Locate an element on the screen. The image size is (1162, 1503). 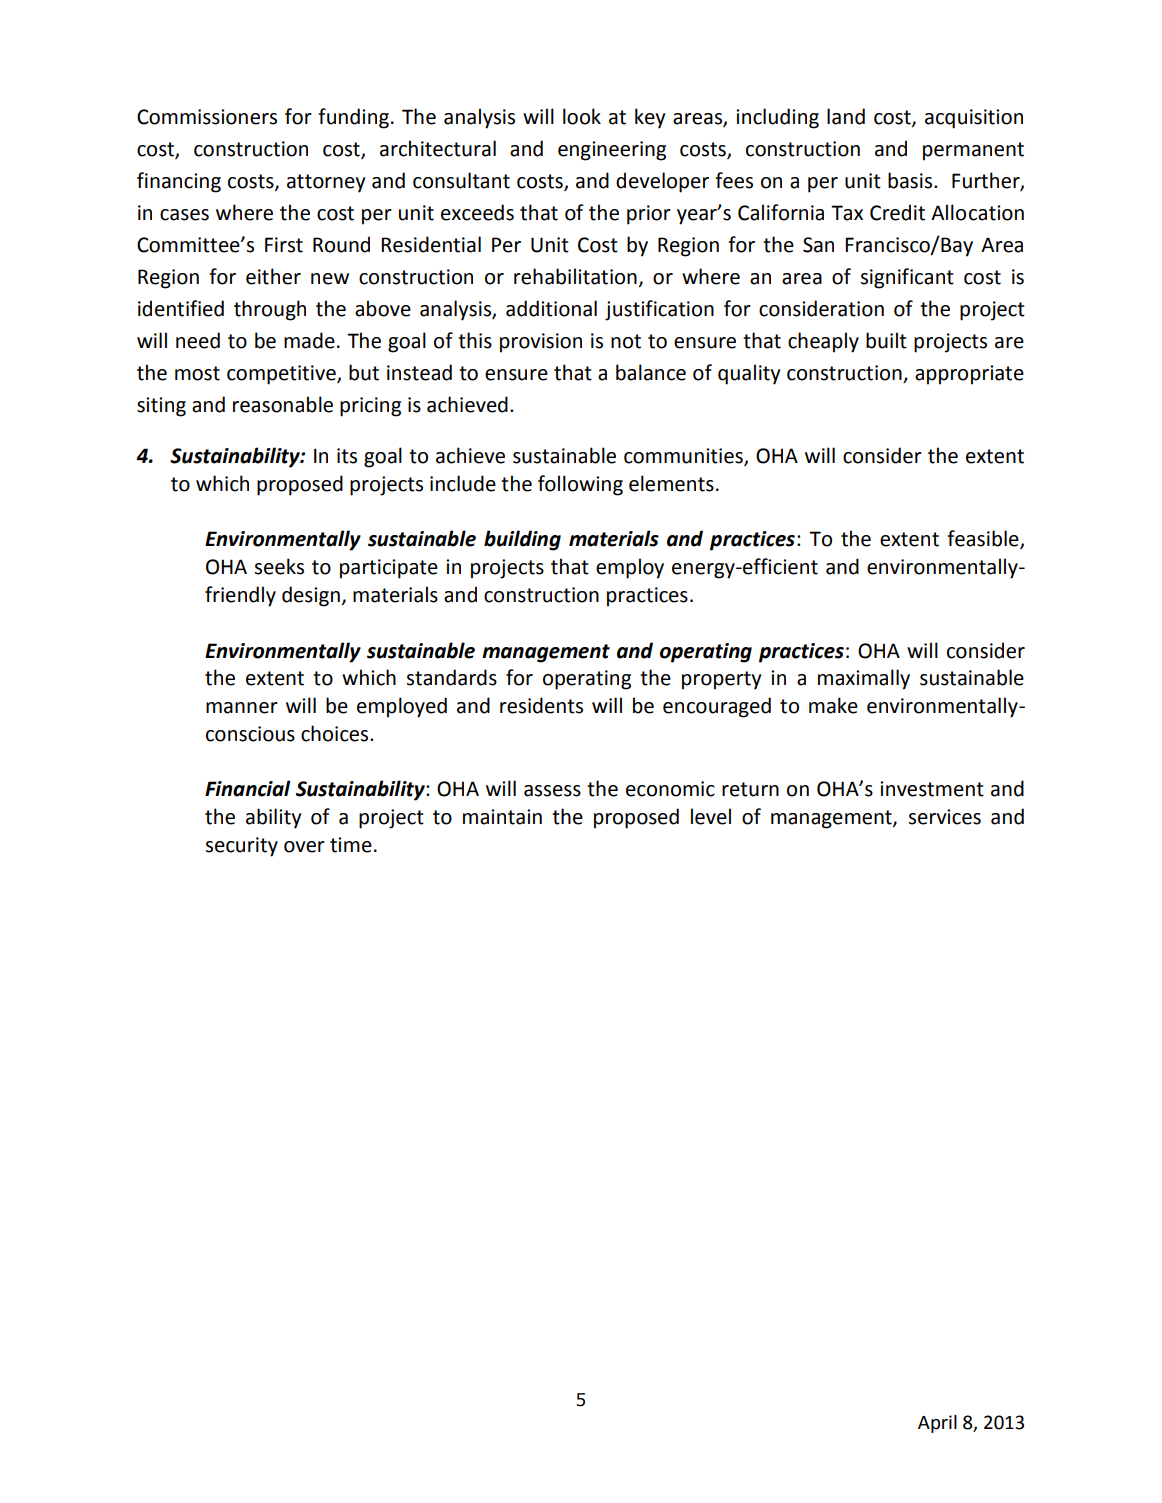
investment is located at coordinates (932, 789).
